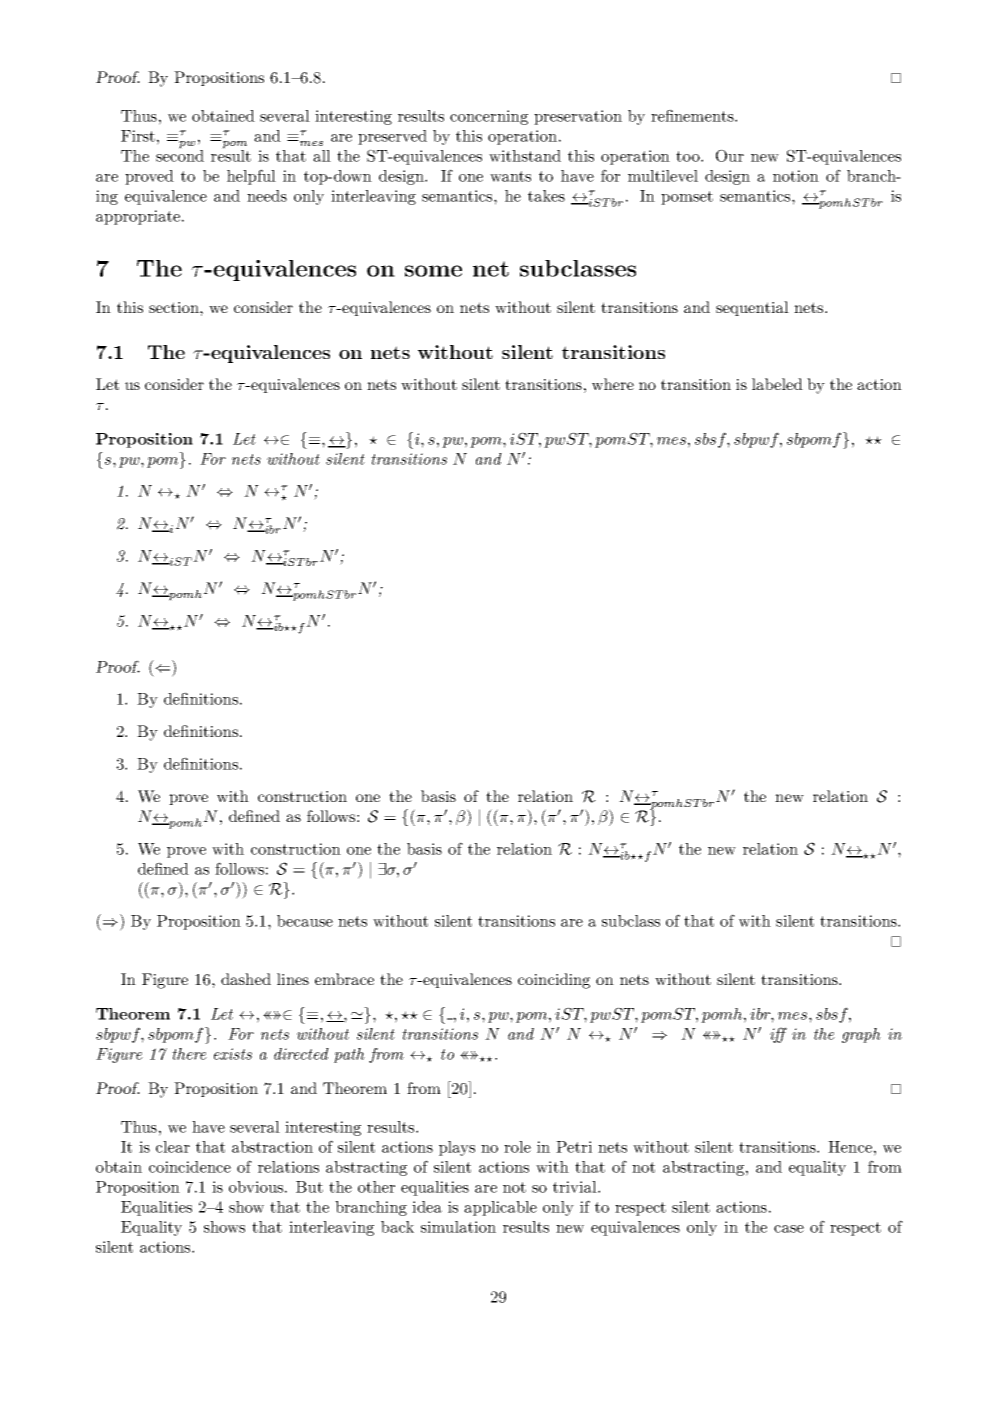  Describe the element at coordinates (554, 981) in the document. I see `coinciding` at that location.
